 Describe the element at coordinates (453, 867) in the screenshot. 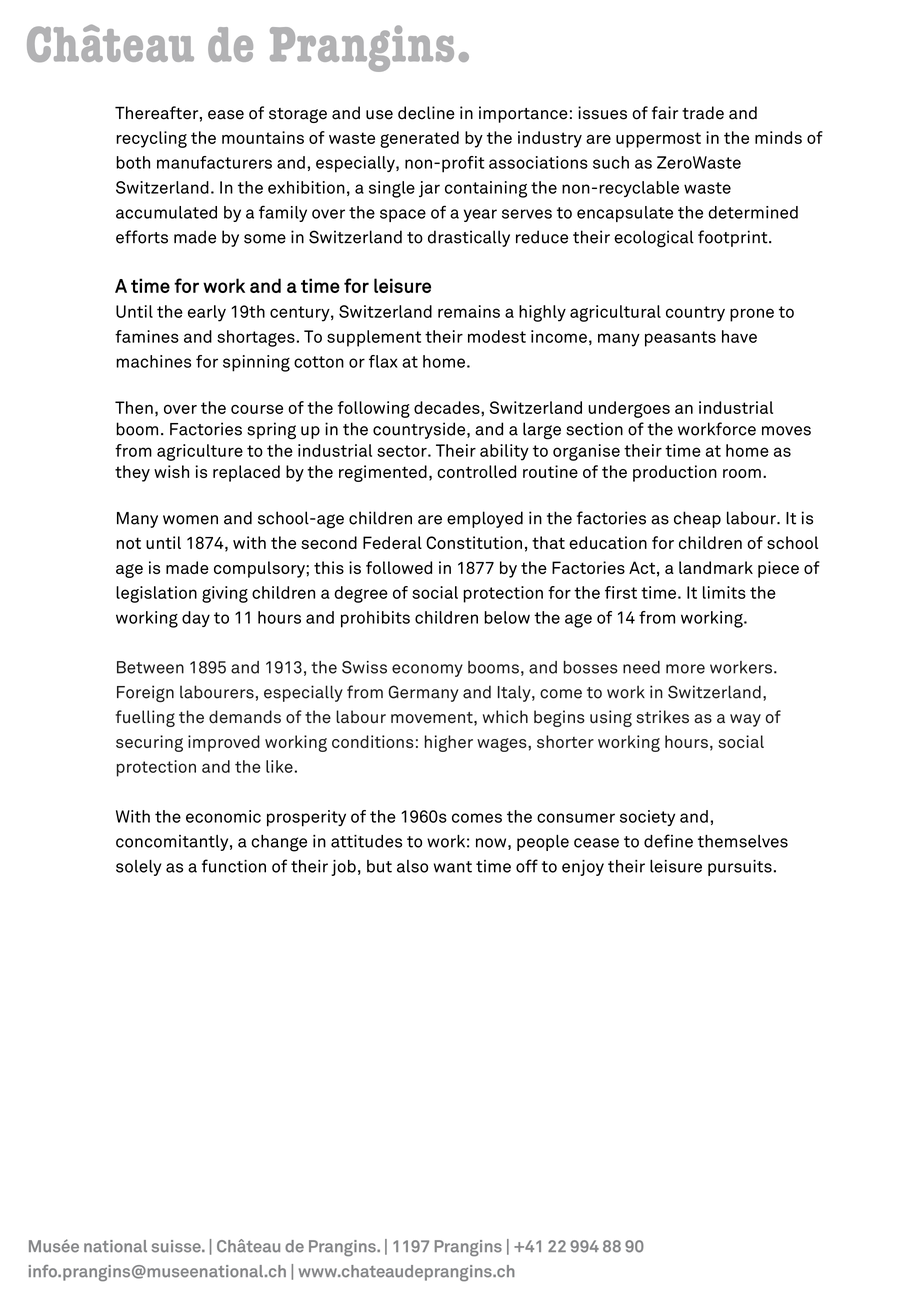

I see `want` at that location.
